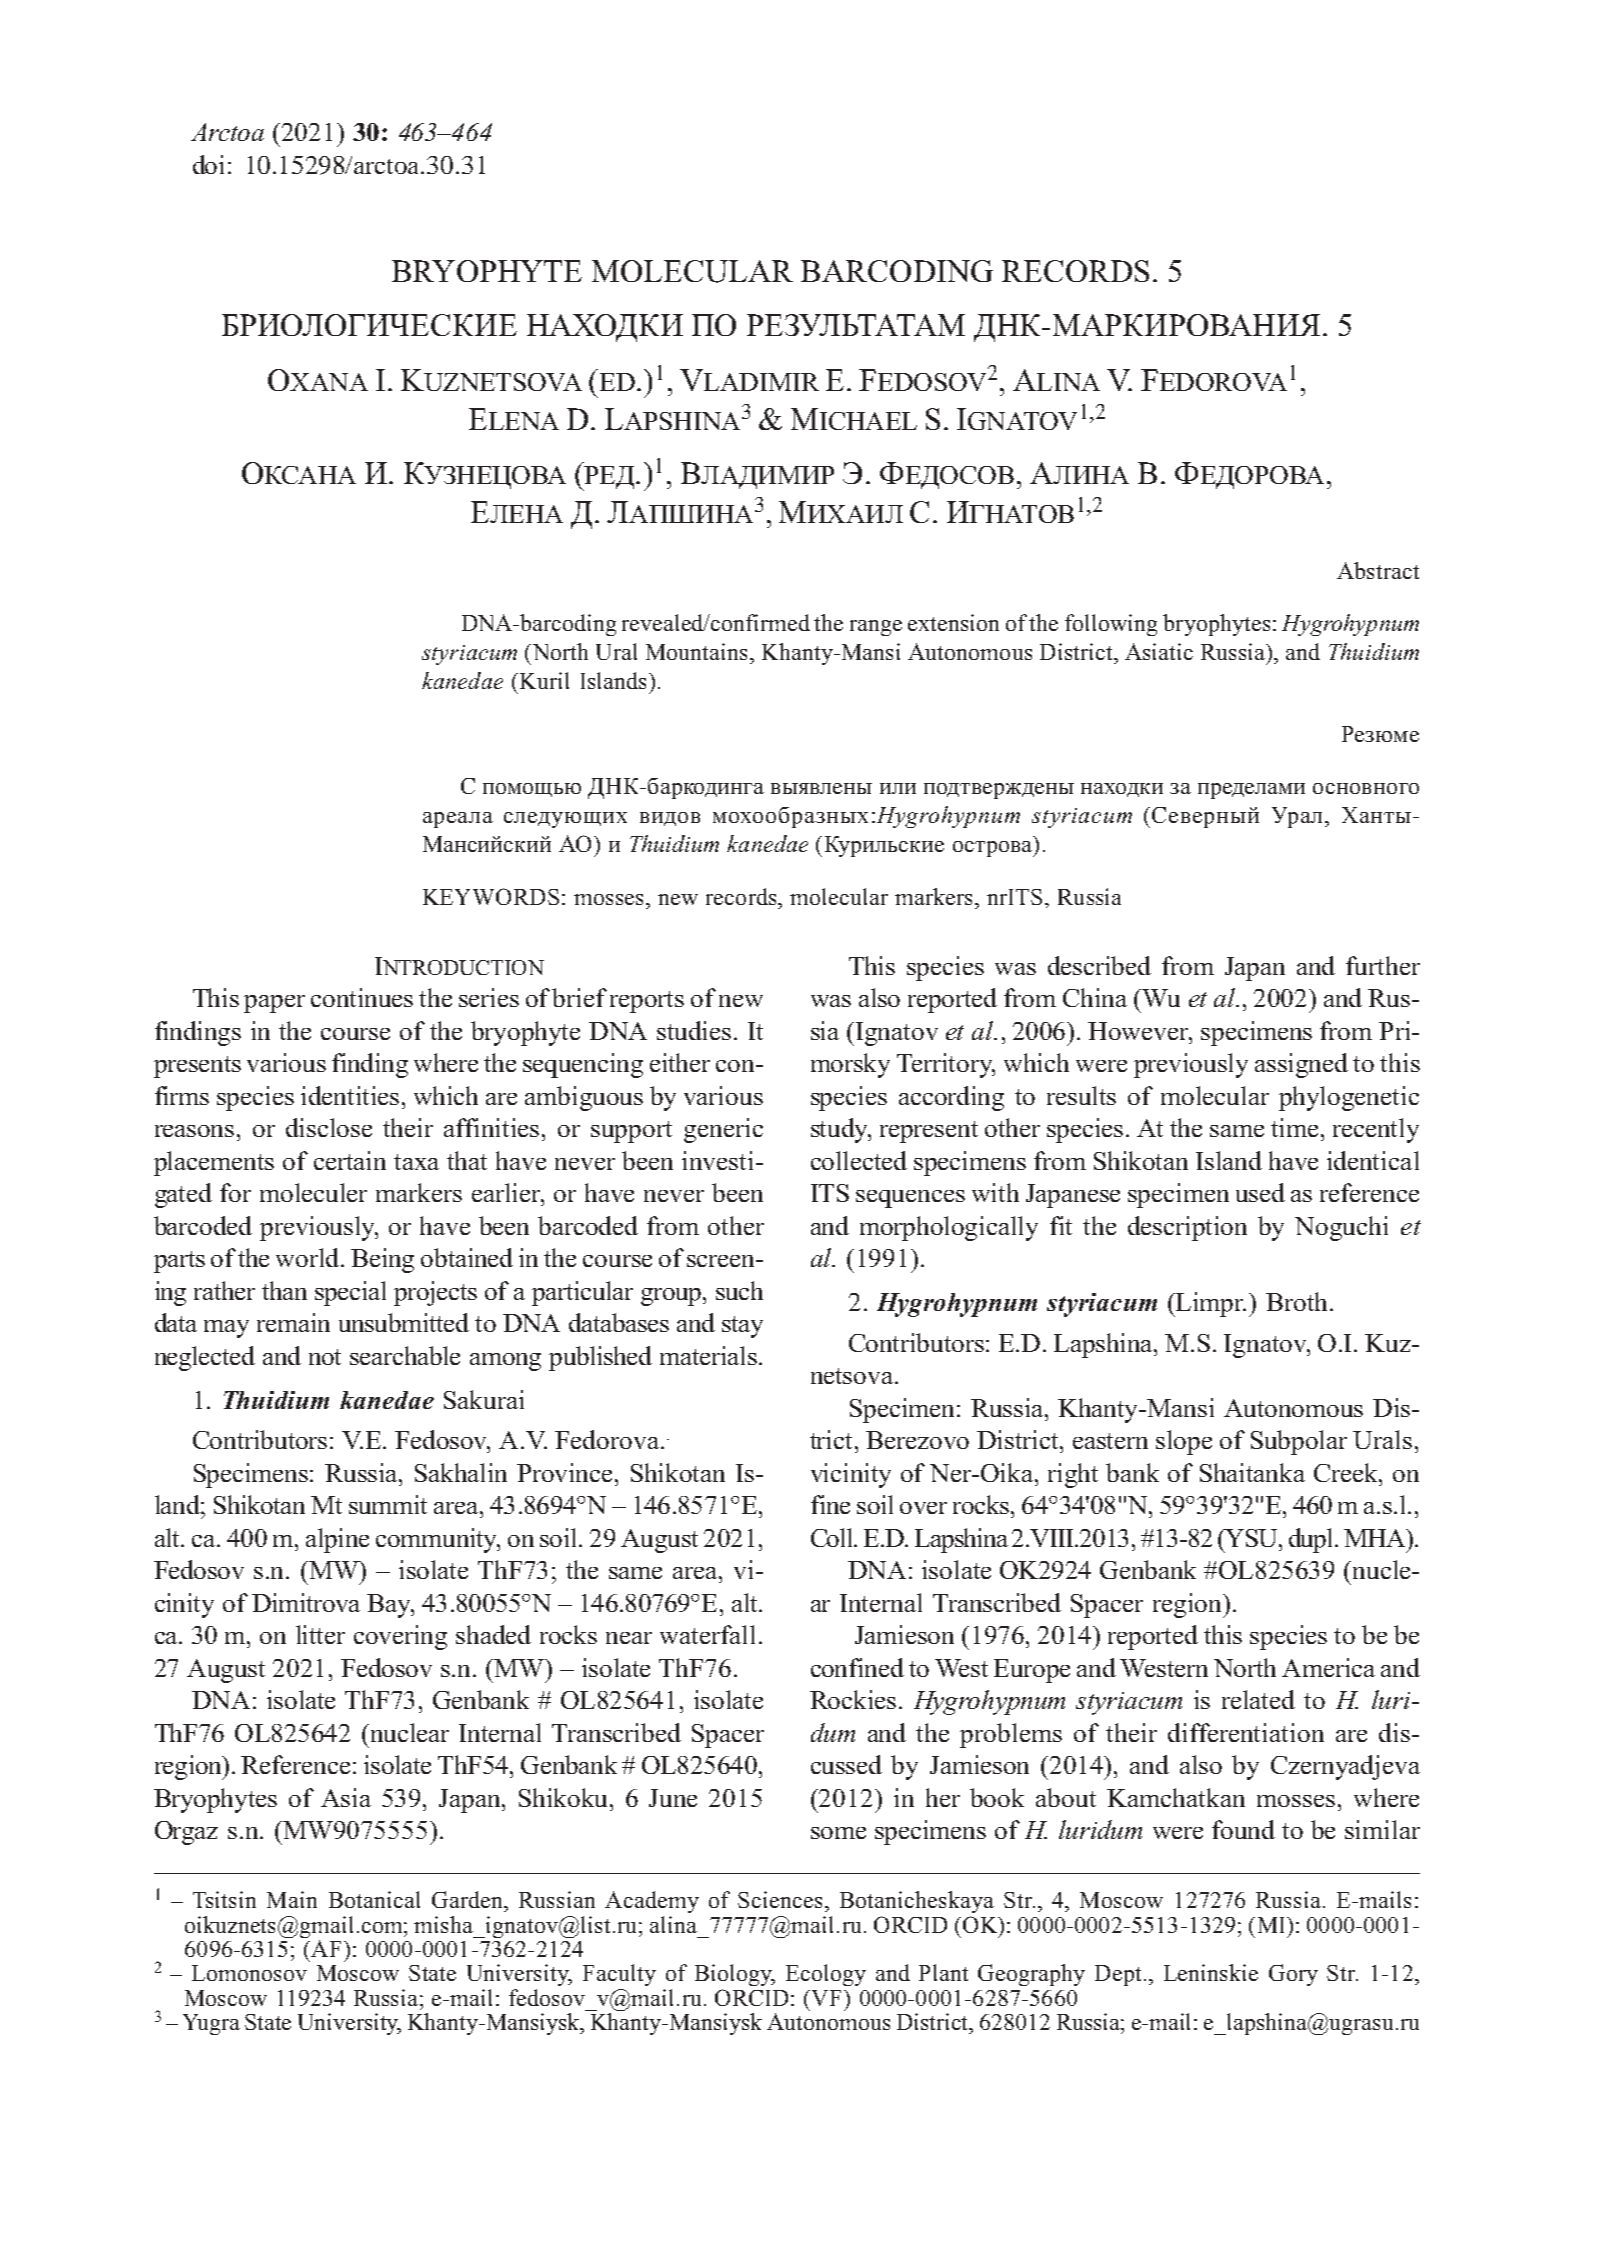 This page has width=1612, height=2249. I want to click on doi, so click(208, 164).
